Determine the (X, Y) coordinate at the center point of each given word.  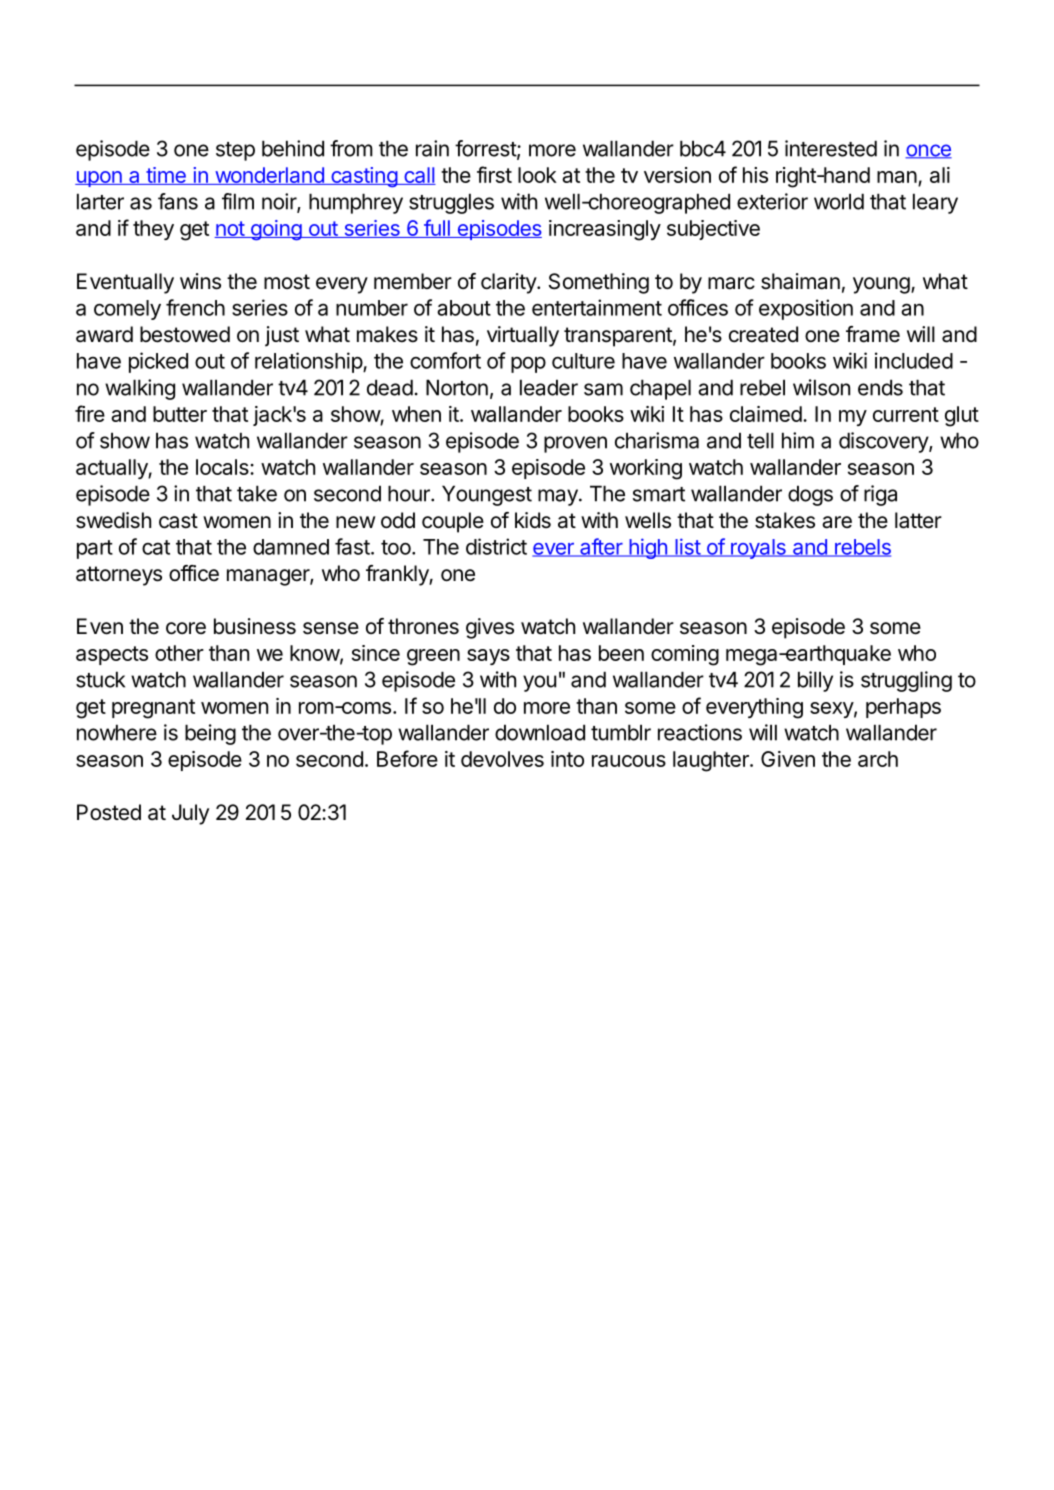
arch (878, 759)
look (537, 175)
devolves (502, 759)
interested (831, 148)
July (190, 814)
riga (880, 495)
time (166, 176)
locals (223, 467)
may (558, 497)
